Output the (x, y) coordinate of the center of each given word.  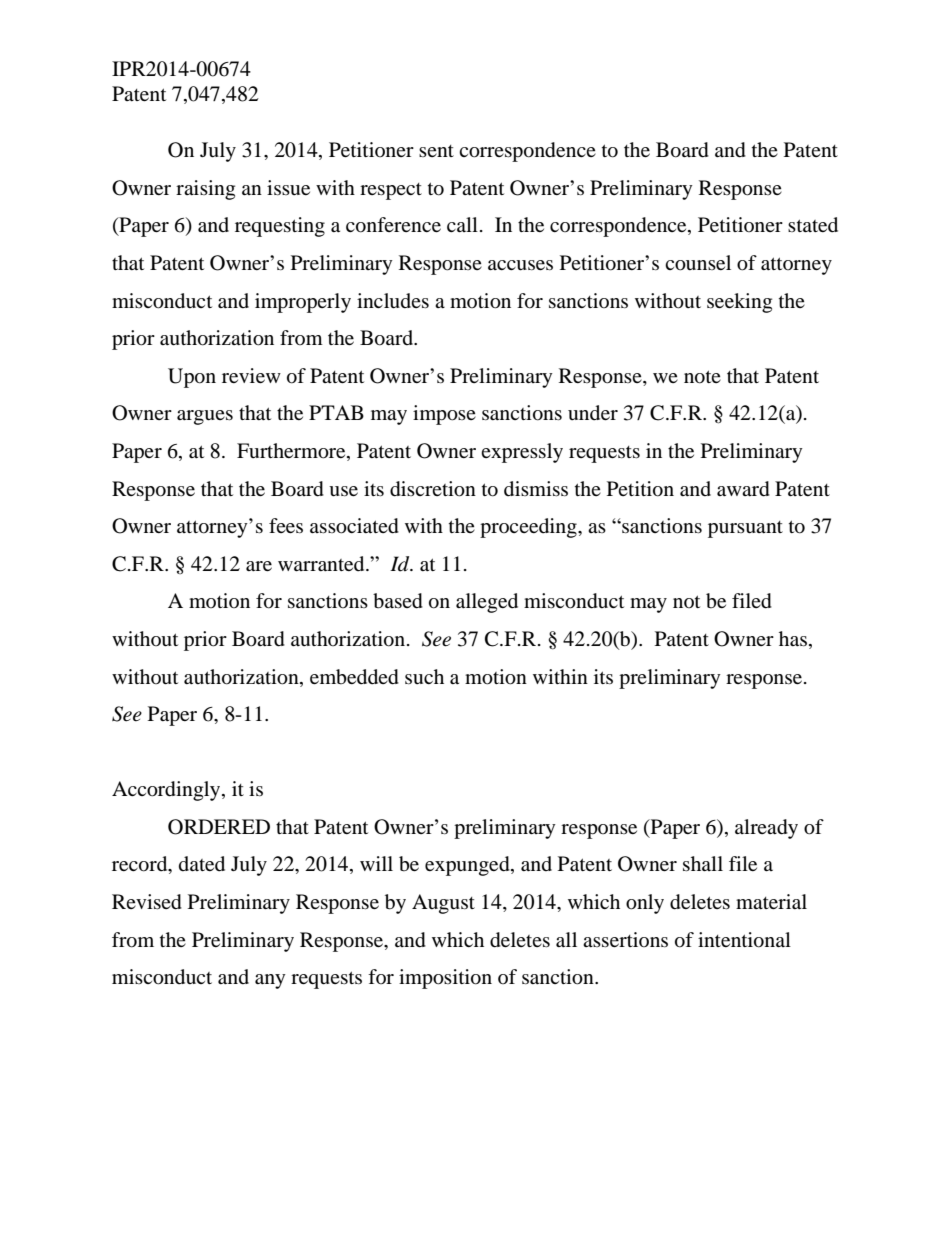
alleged (487, 603)
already (766, 829)
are (259, 566)
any (270, 981)
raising (205, 190)
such (424, 676)
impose (444, 415)
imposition (445, 979)
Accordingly (167, 791)
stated (813, 225)
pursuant (745, 529)
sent (436, 151)
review (251, 375)
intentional (744, 940)
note (702, 377)
